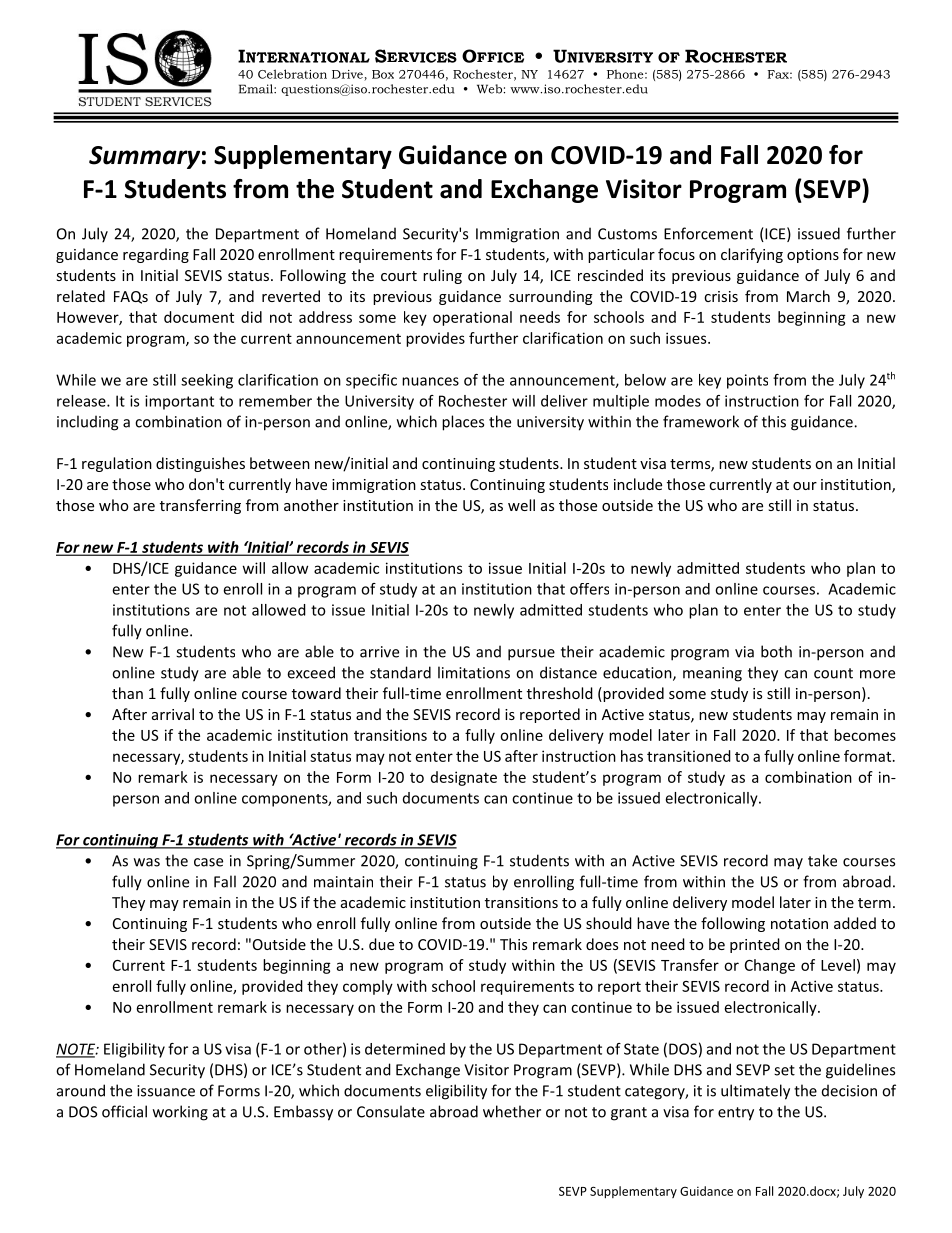  What do you see at coordinates (207, 381) in the screenshot?
I see `seeking` at bounding box center [207, 381].
